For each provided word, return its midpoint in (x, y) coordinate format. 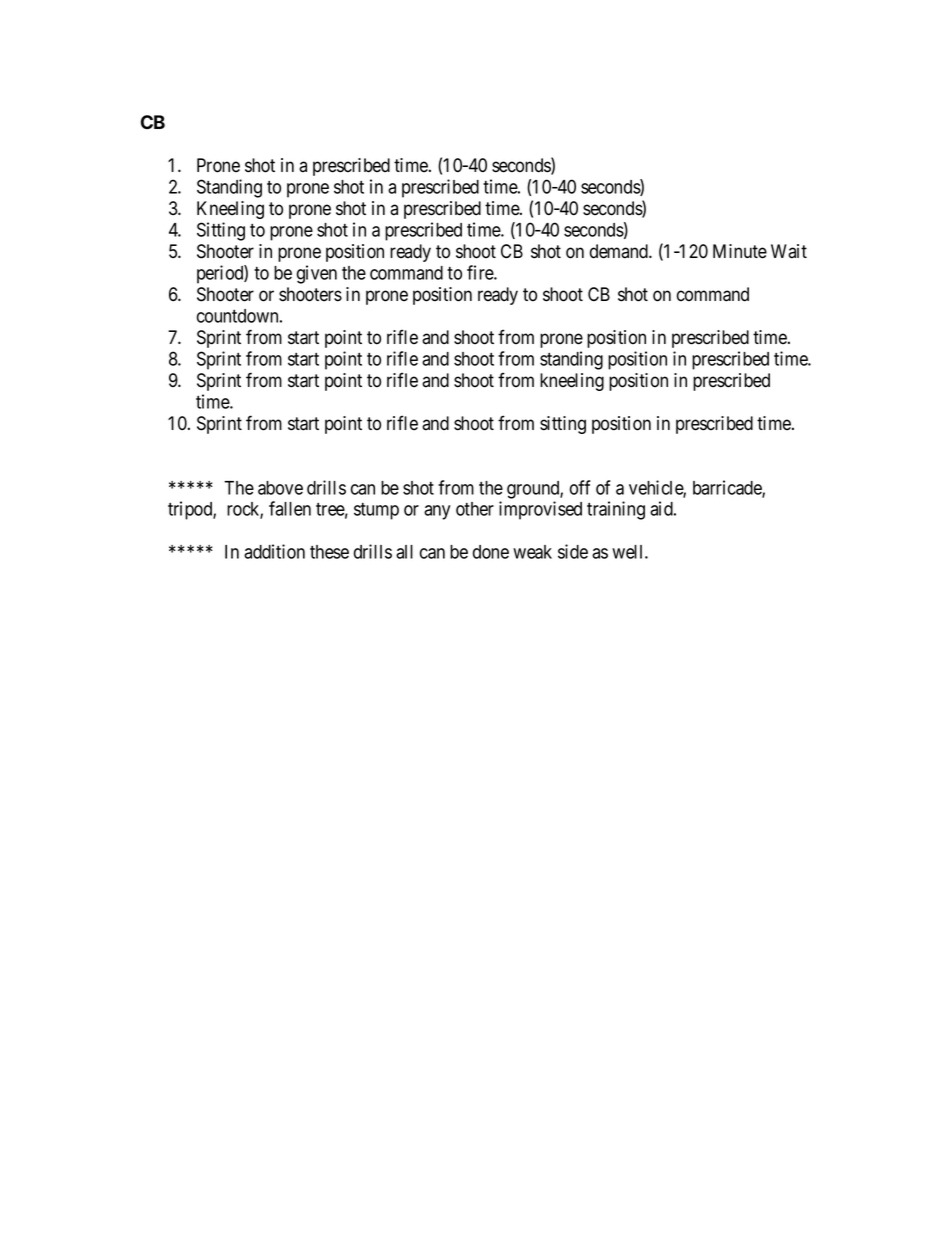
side (573, 551)
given (317, 274)
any (437, 512)
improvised (540, 510)
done (491, 552)
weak (532, 552)
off (580, 487)
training (616, 510)
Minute (740, 251)
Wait (789, 251)
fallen (290, 508)
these (329, 552)
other (475, 509)
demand (620, 251)
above (280, 488)
